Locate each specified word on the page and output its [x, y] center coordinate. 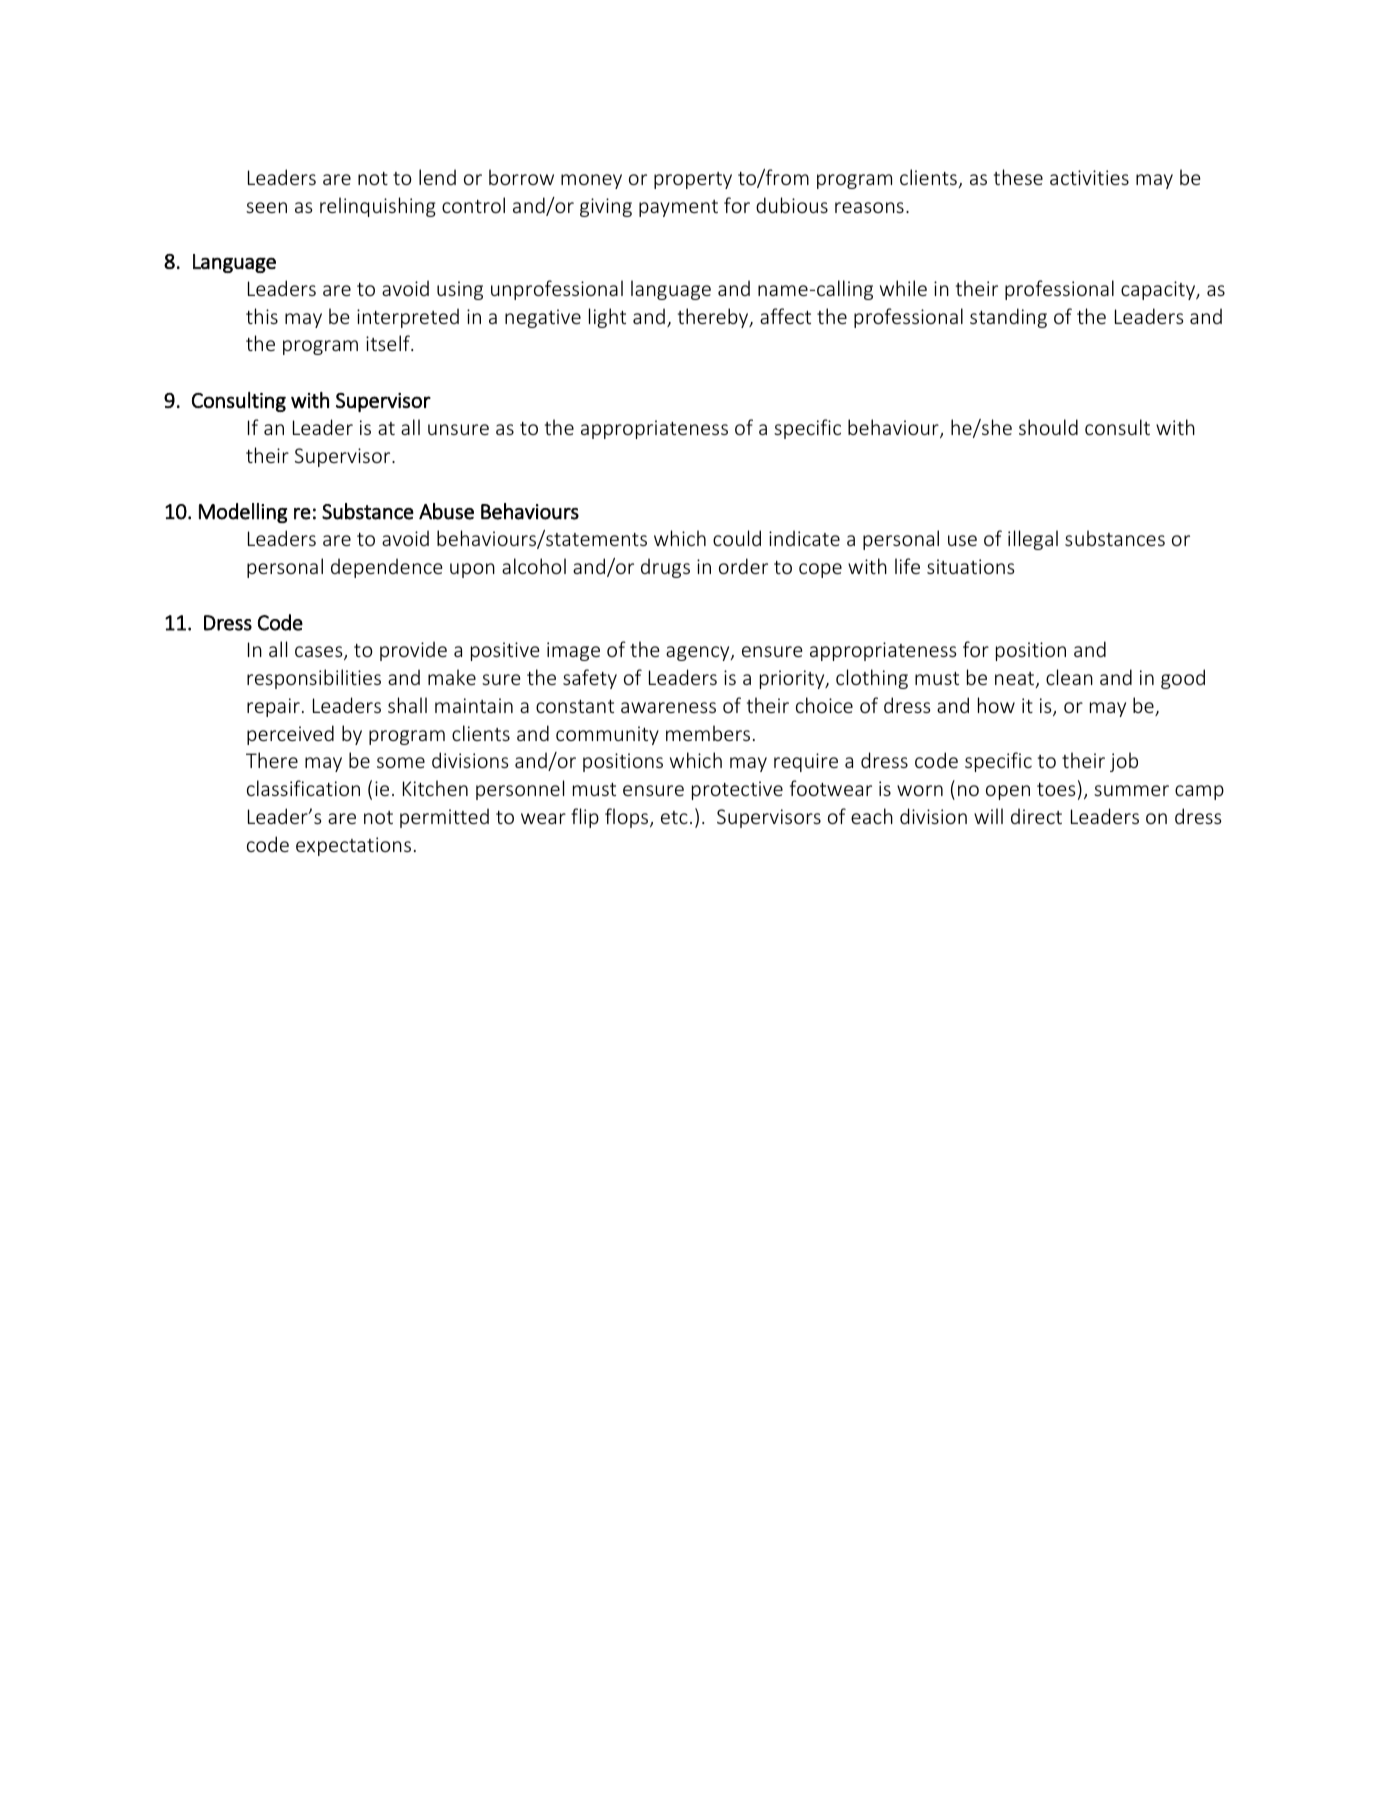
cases [320, 653]
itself [389, 343]
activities [1089, 177]
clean [1069, 677]
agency [699, 653]
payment [678, 208]
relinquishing [378, 207]
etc [674, 817]
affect [785, 316]
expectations [353, 846]
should [1048, 427]
